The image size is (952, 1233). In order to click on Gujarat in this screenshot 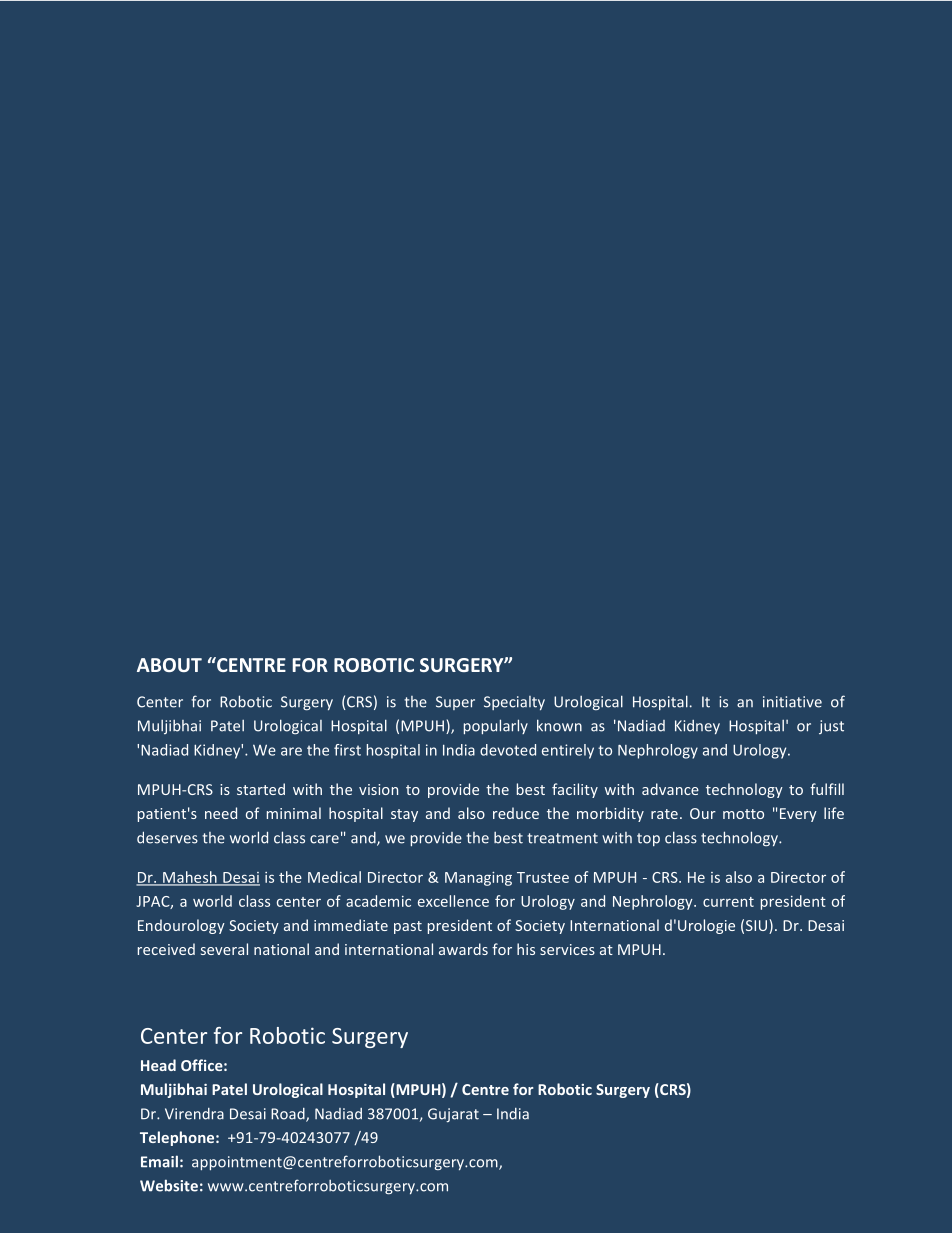, I will do `click(453, 1115)`.
